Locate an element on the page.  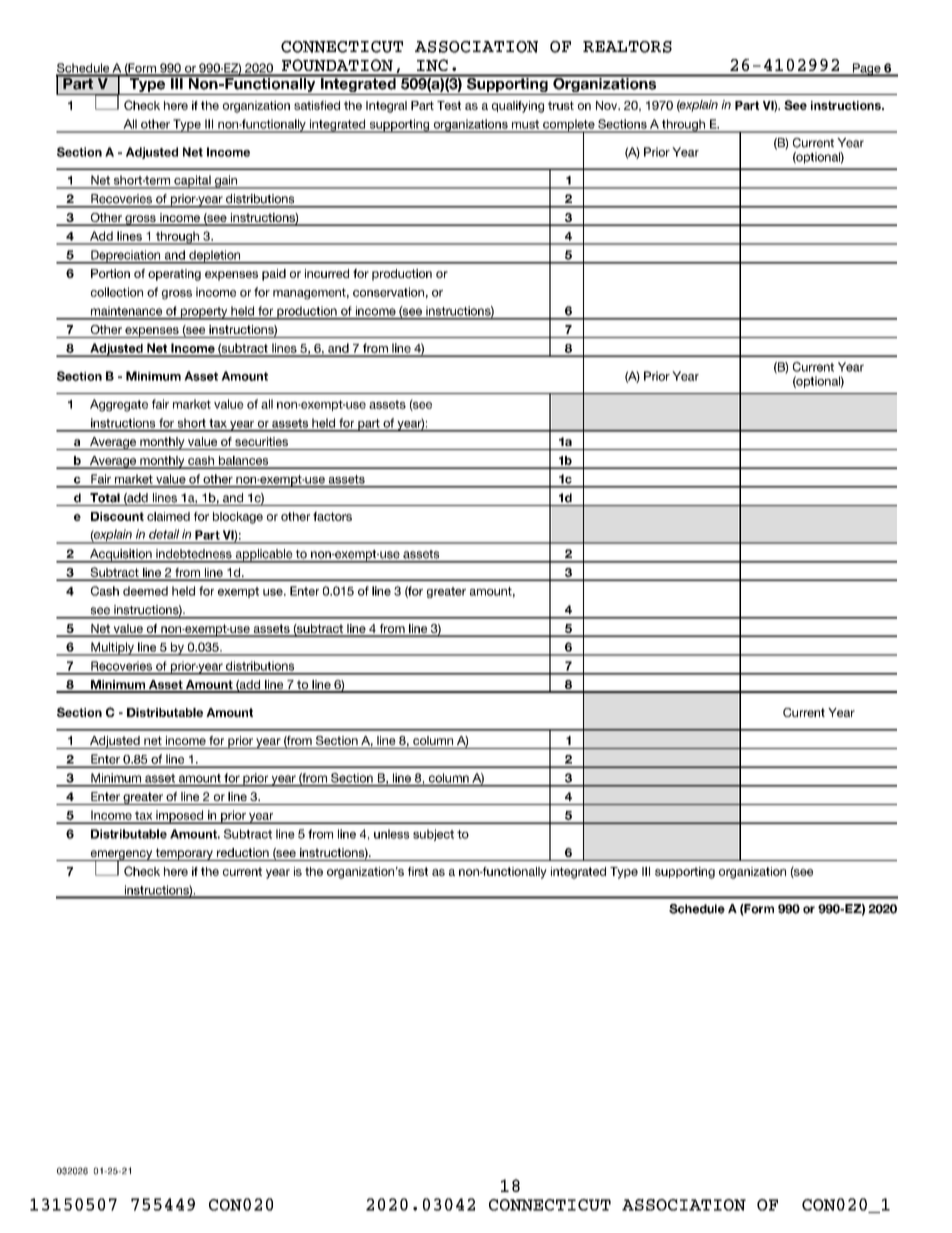
operating is located at coordinates (174, 275).
